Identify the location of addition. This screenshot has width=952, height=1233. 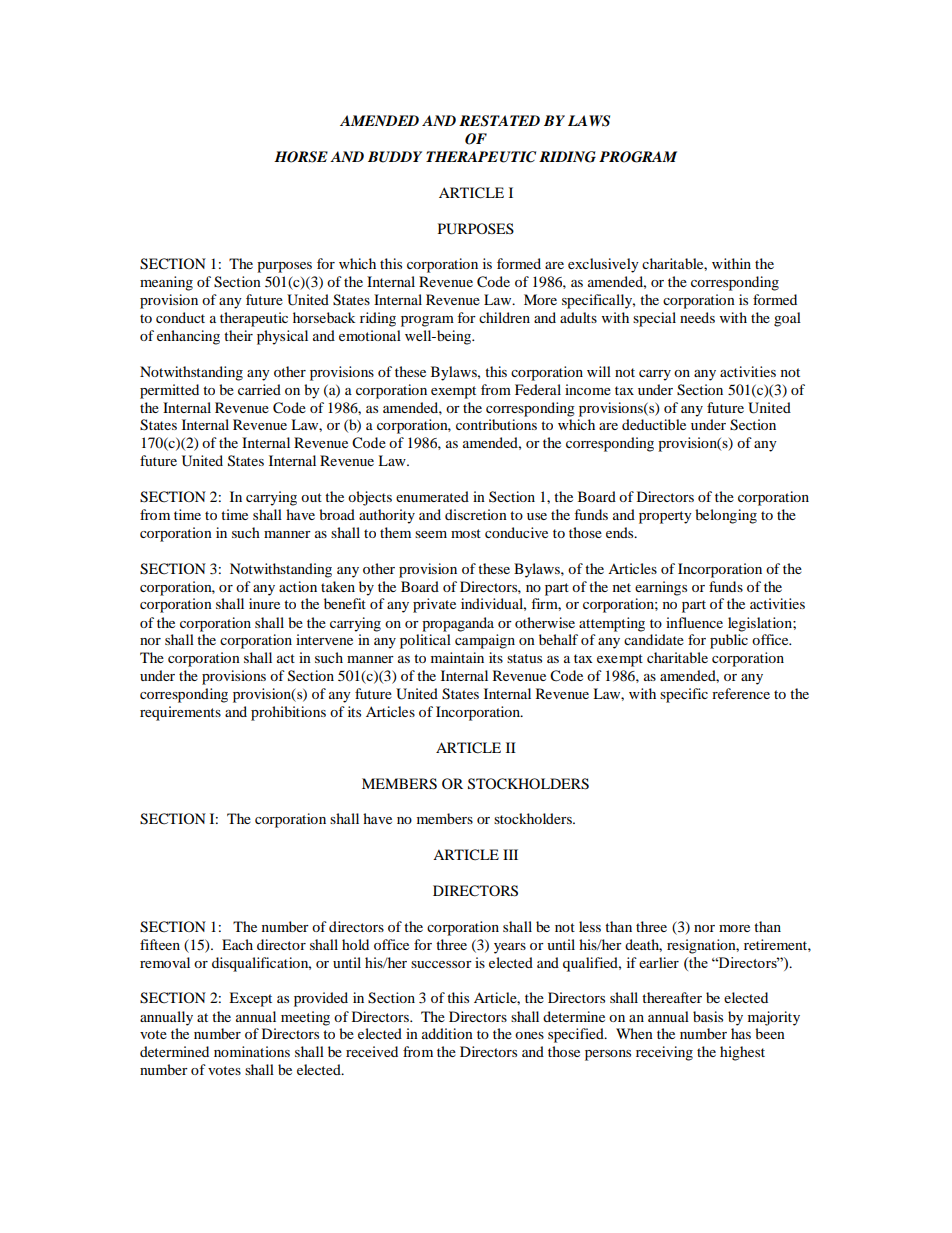
(447, 1033).
